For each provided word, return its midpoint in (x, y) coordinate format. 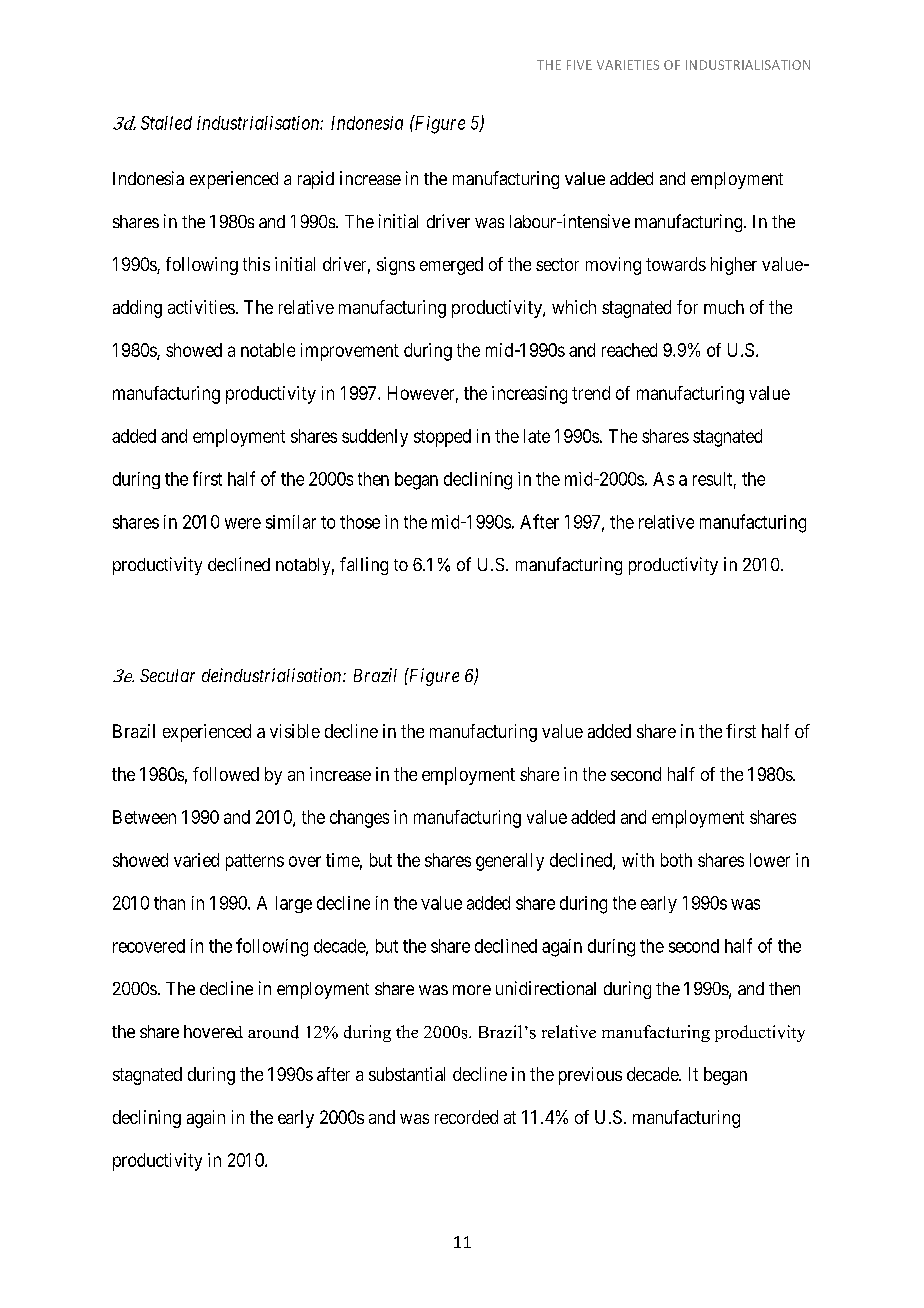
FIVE (579, 65)
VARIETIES (628, 65)
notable (268, 350)
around (273, 1032)
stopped (442, 438)
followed (226, 774)
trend (591, 393)
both (676, 860)
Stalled (166, 123)
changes (359, 819)
